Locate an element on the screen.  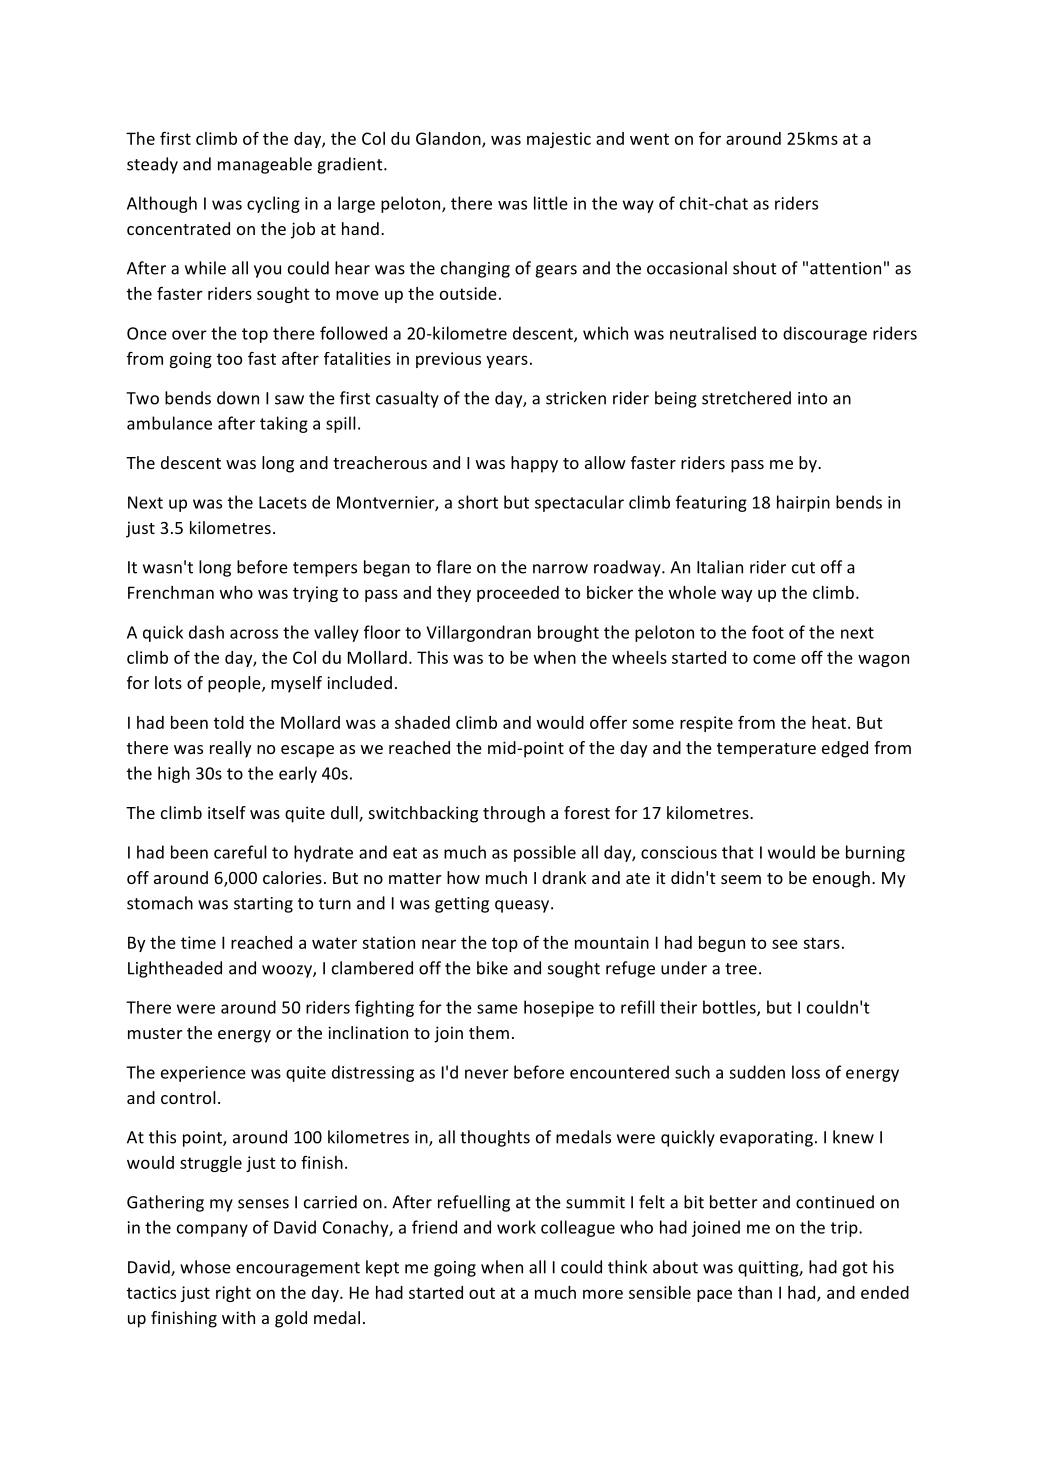
shaded is located at coordinates (422, 722).
